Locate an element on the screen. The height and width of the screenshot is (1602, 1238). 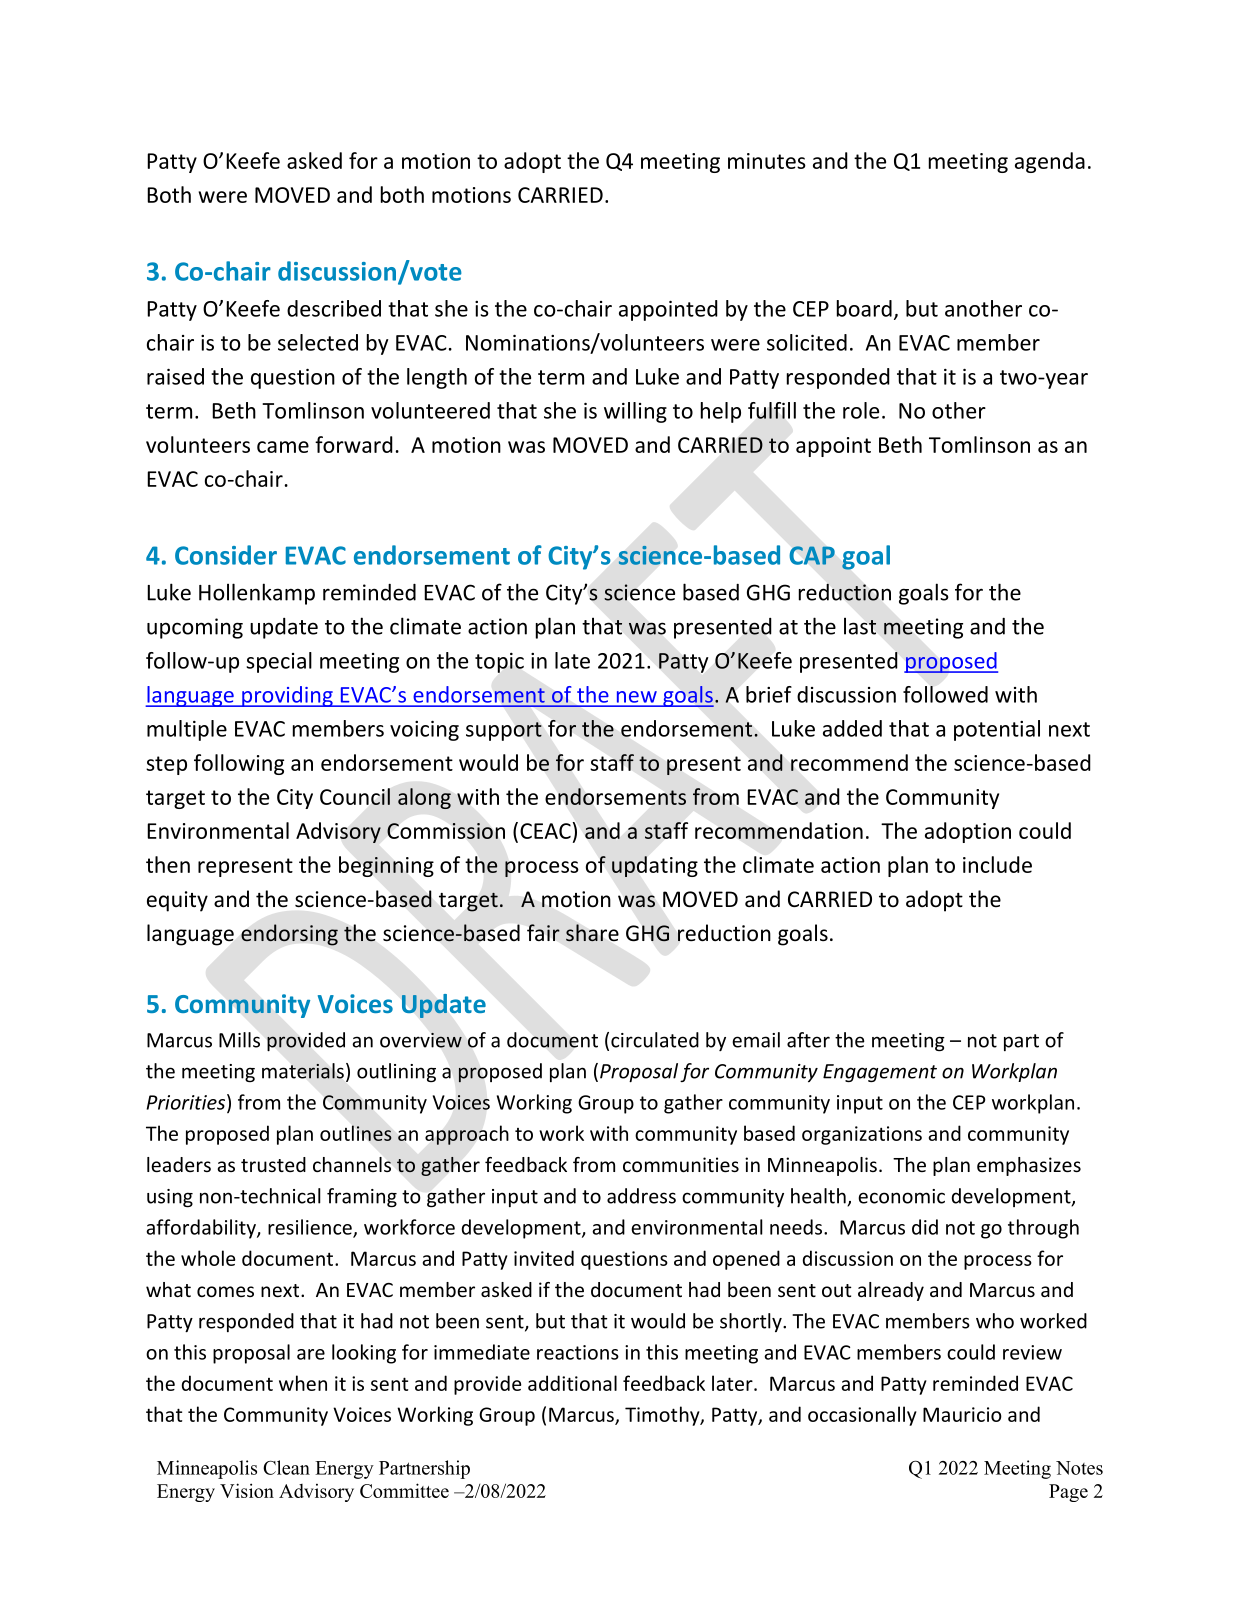
CAP is located at coordinates (812, 555).
